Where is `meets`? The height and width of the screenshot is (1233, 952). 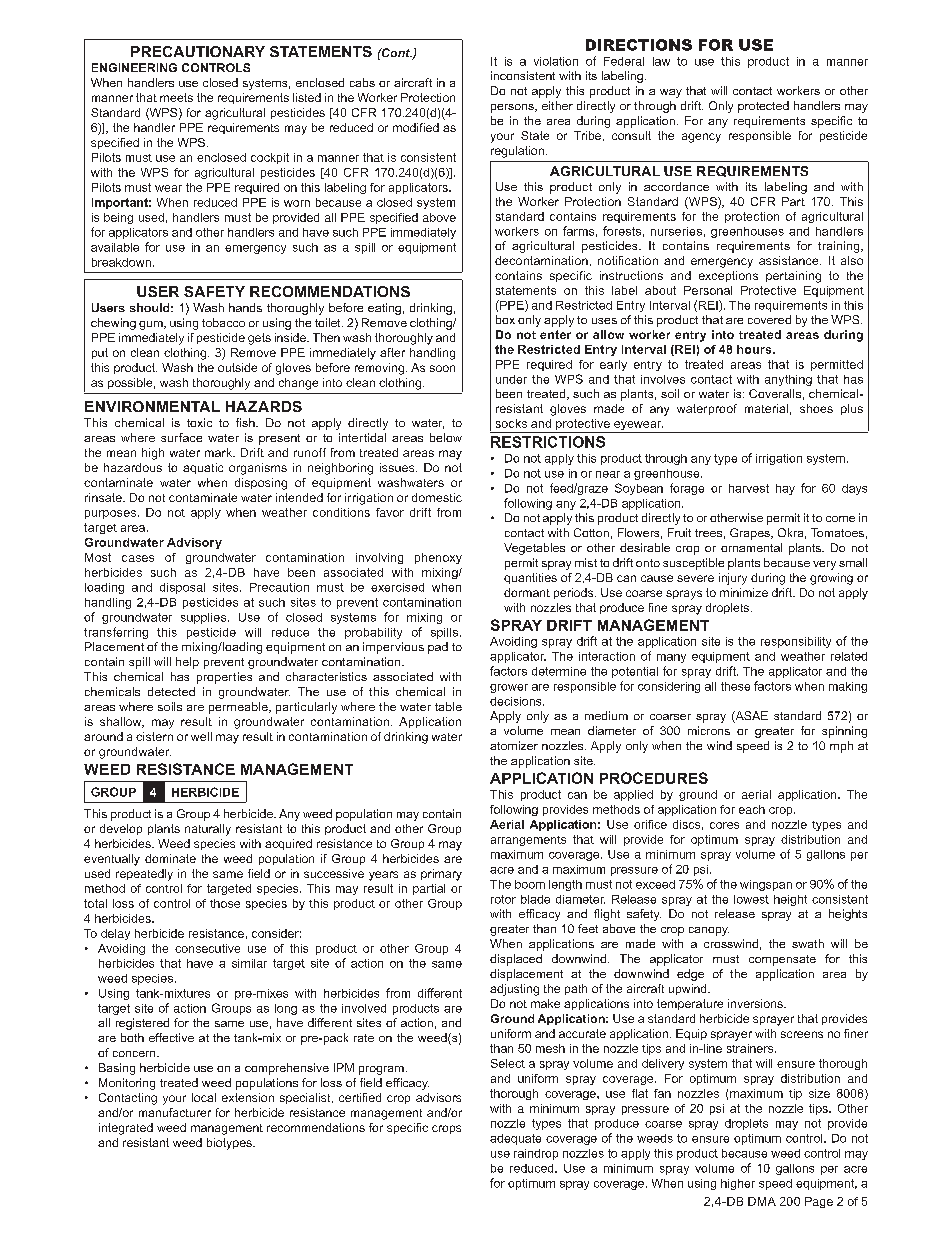
meets is located at coordinates (176, 97).
